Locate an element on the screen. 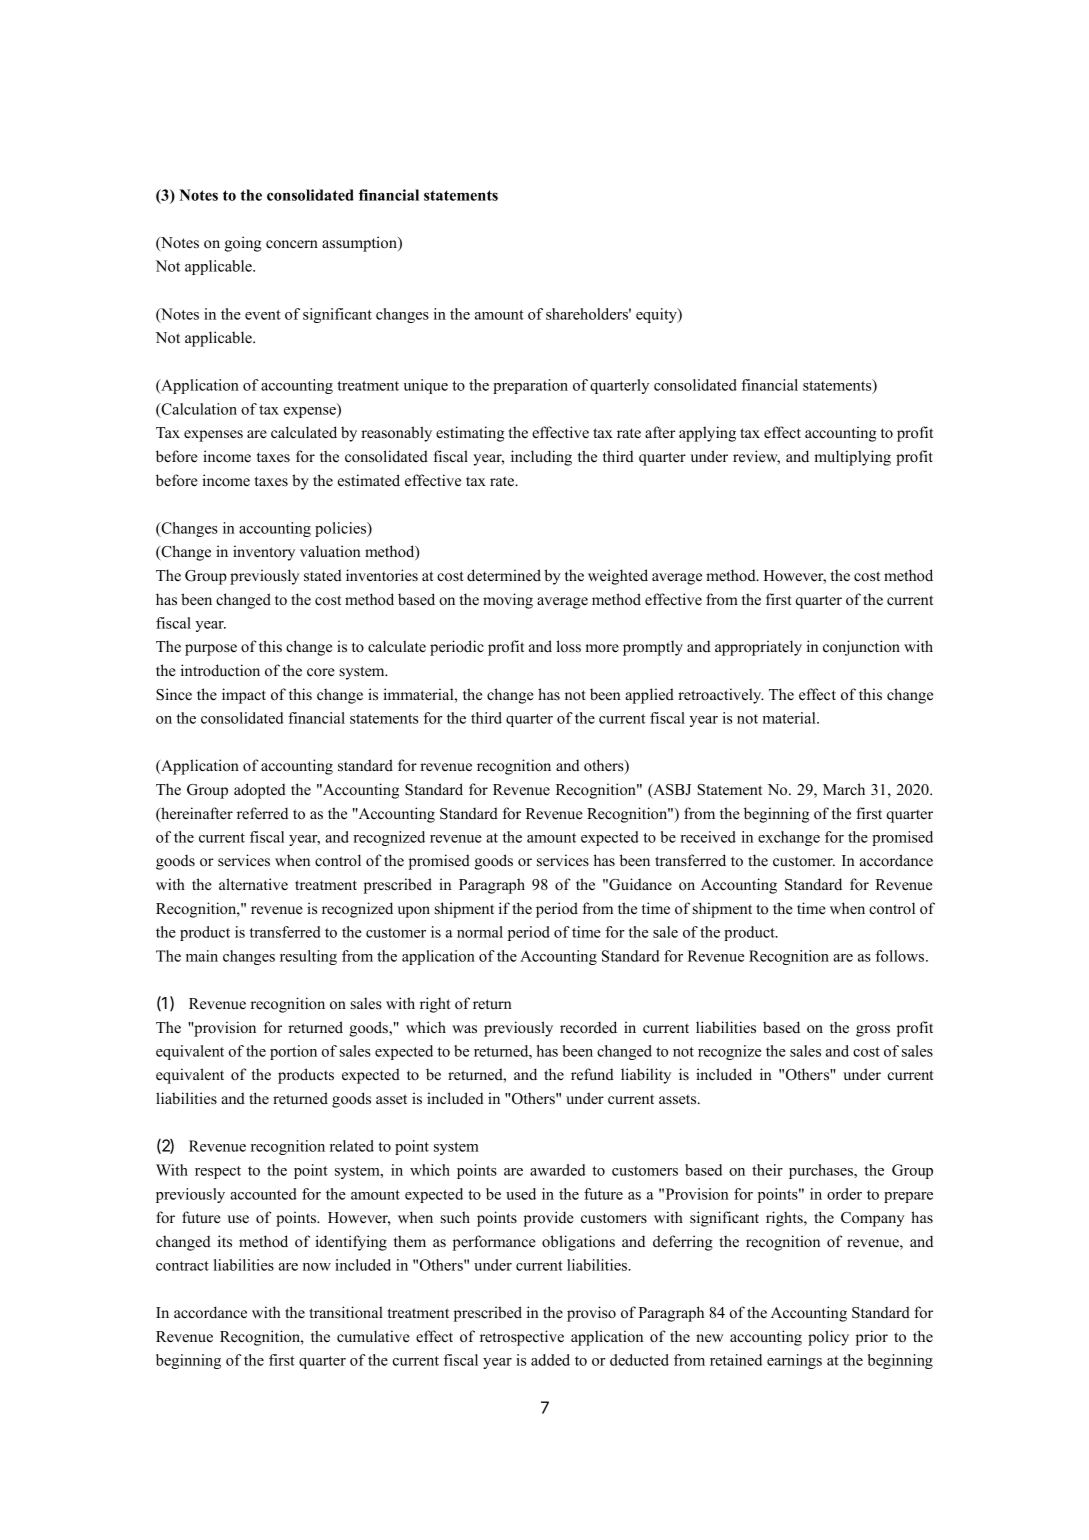  March is located at coordinates (844, 789).
